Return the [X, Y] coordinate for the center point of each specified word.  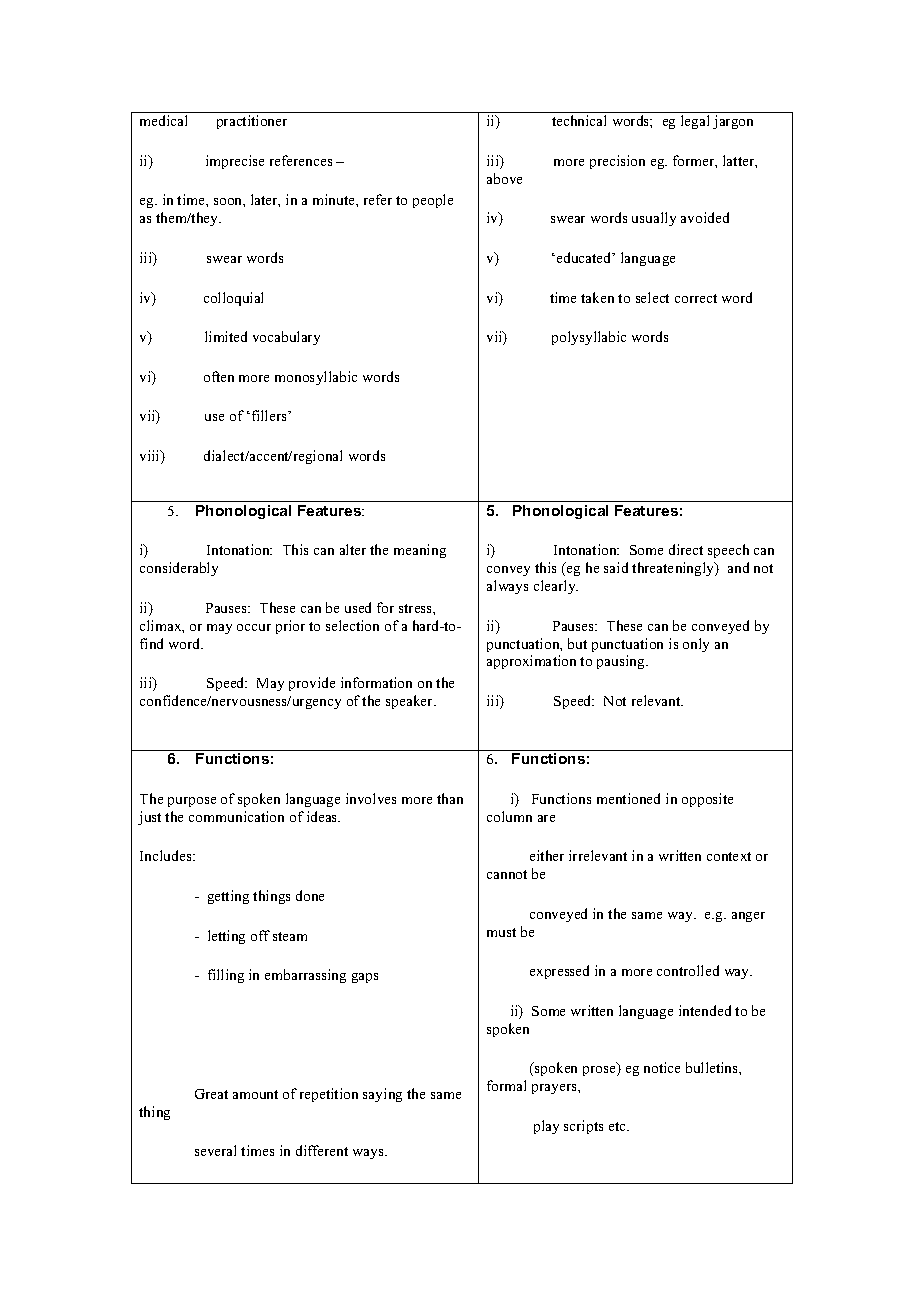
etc [618, 1126]
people [433, 201]
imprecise [235, 162]
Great [211, 1094]
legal [695, 122]
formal [506, 1085]
